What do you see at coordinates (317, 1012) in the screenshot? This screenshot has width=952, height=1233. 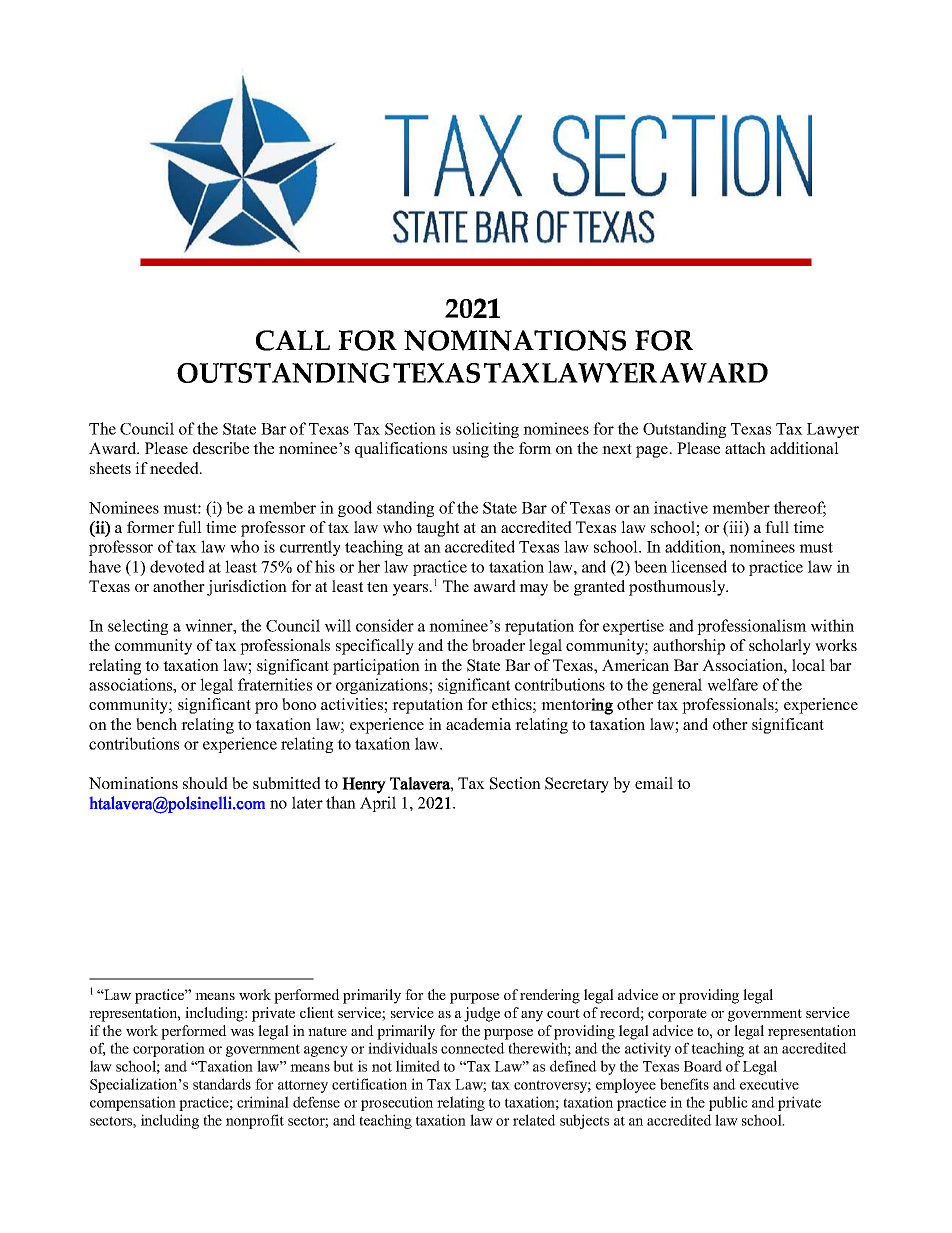 I see `client` at bounding box center [317, 1012].
